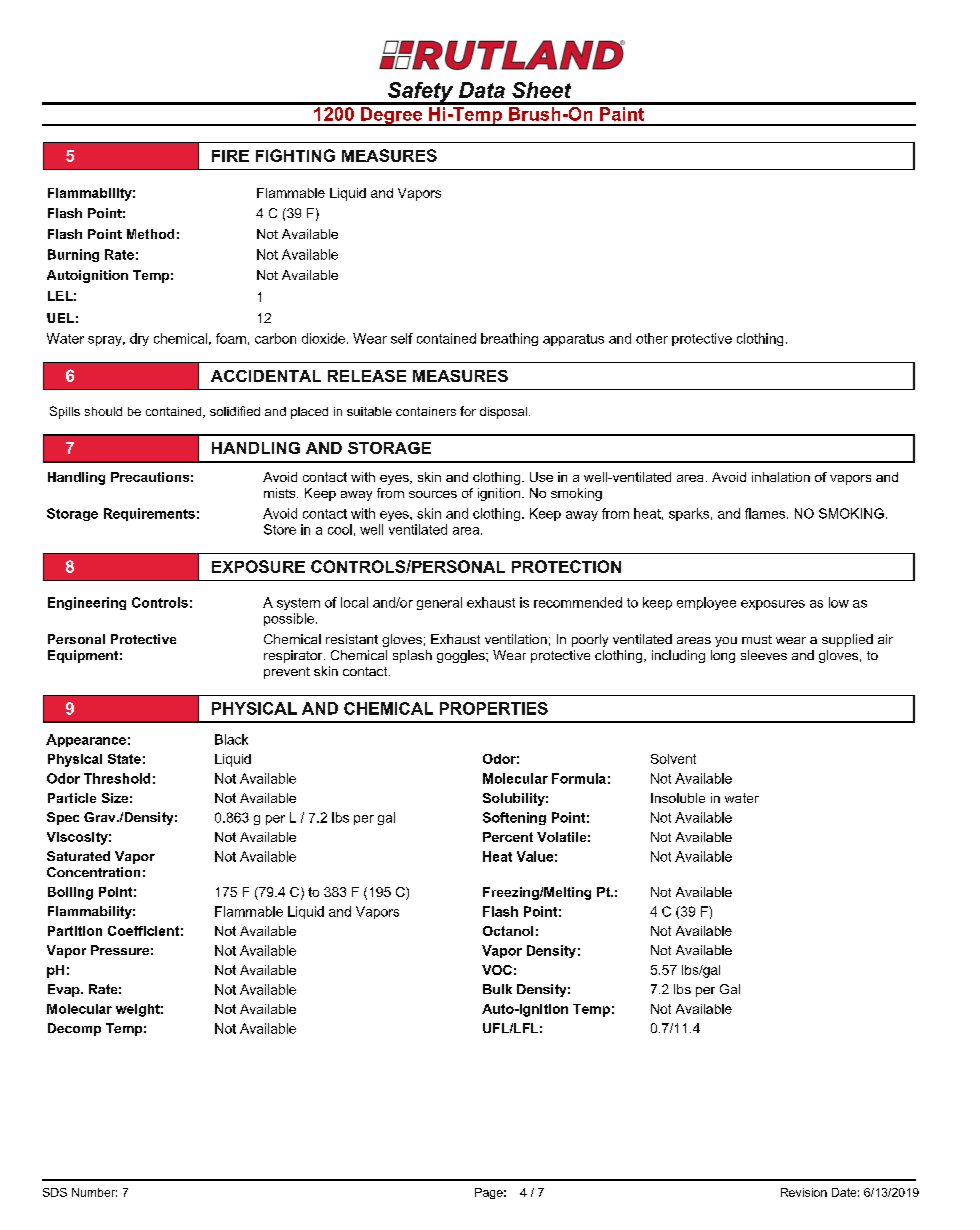 The image size is (980, 1230). I want to click on Bulk, so click(497, 989).
